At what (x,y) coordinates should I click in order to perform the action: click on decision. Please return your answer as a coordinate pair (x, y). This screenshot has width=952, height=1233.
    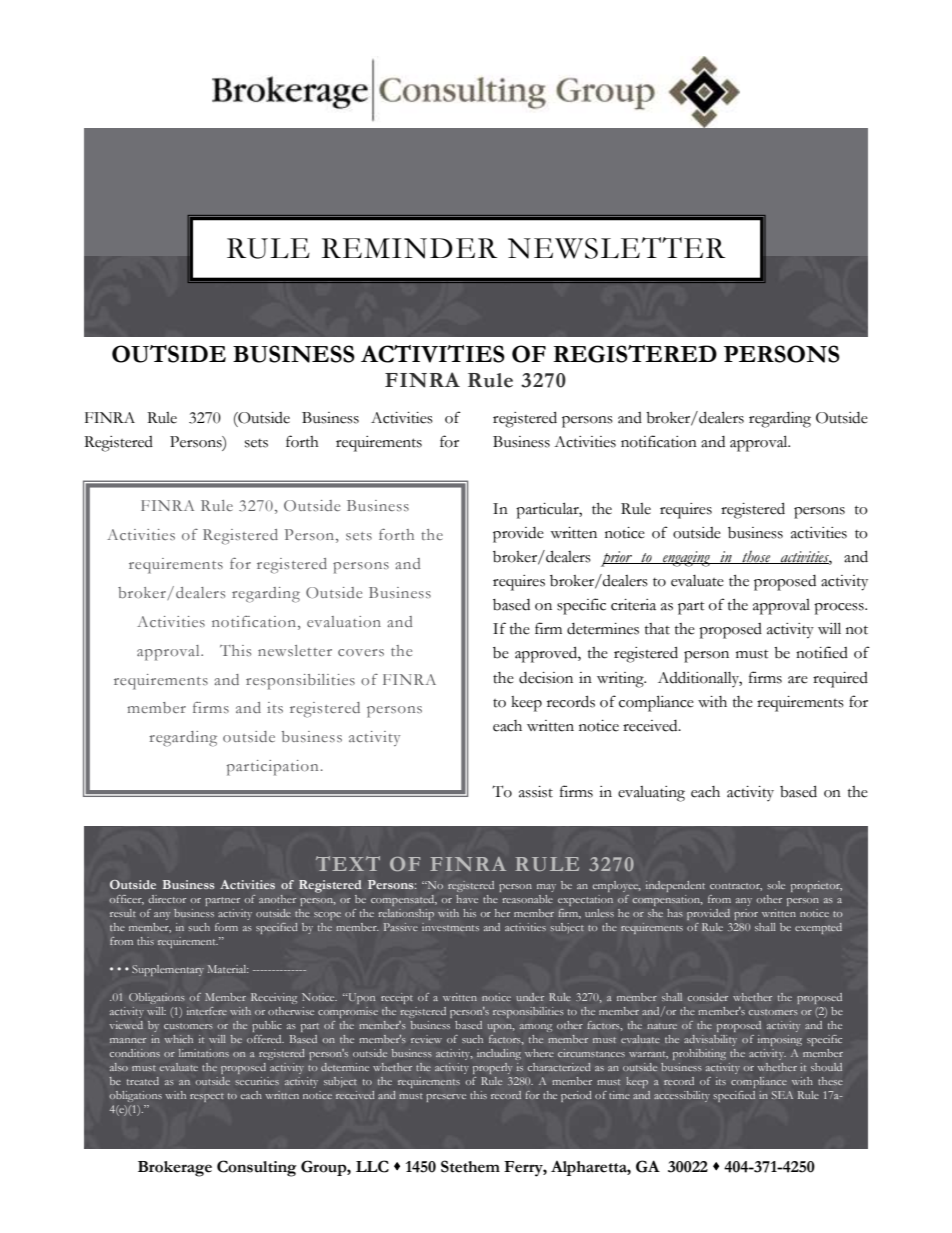
    Looking at the image, I should click on (546, 678).
